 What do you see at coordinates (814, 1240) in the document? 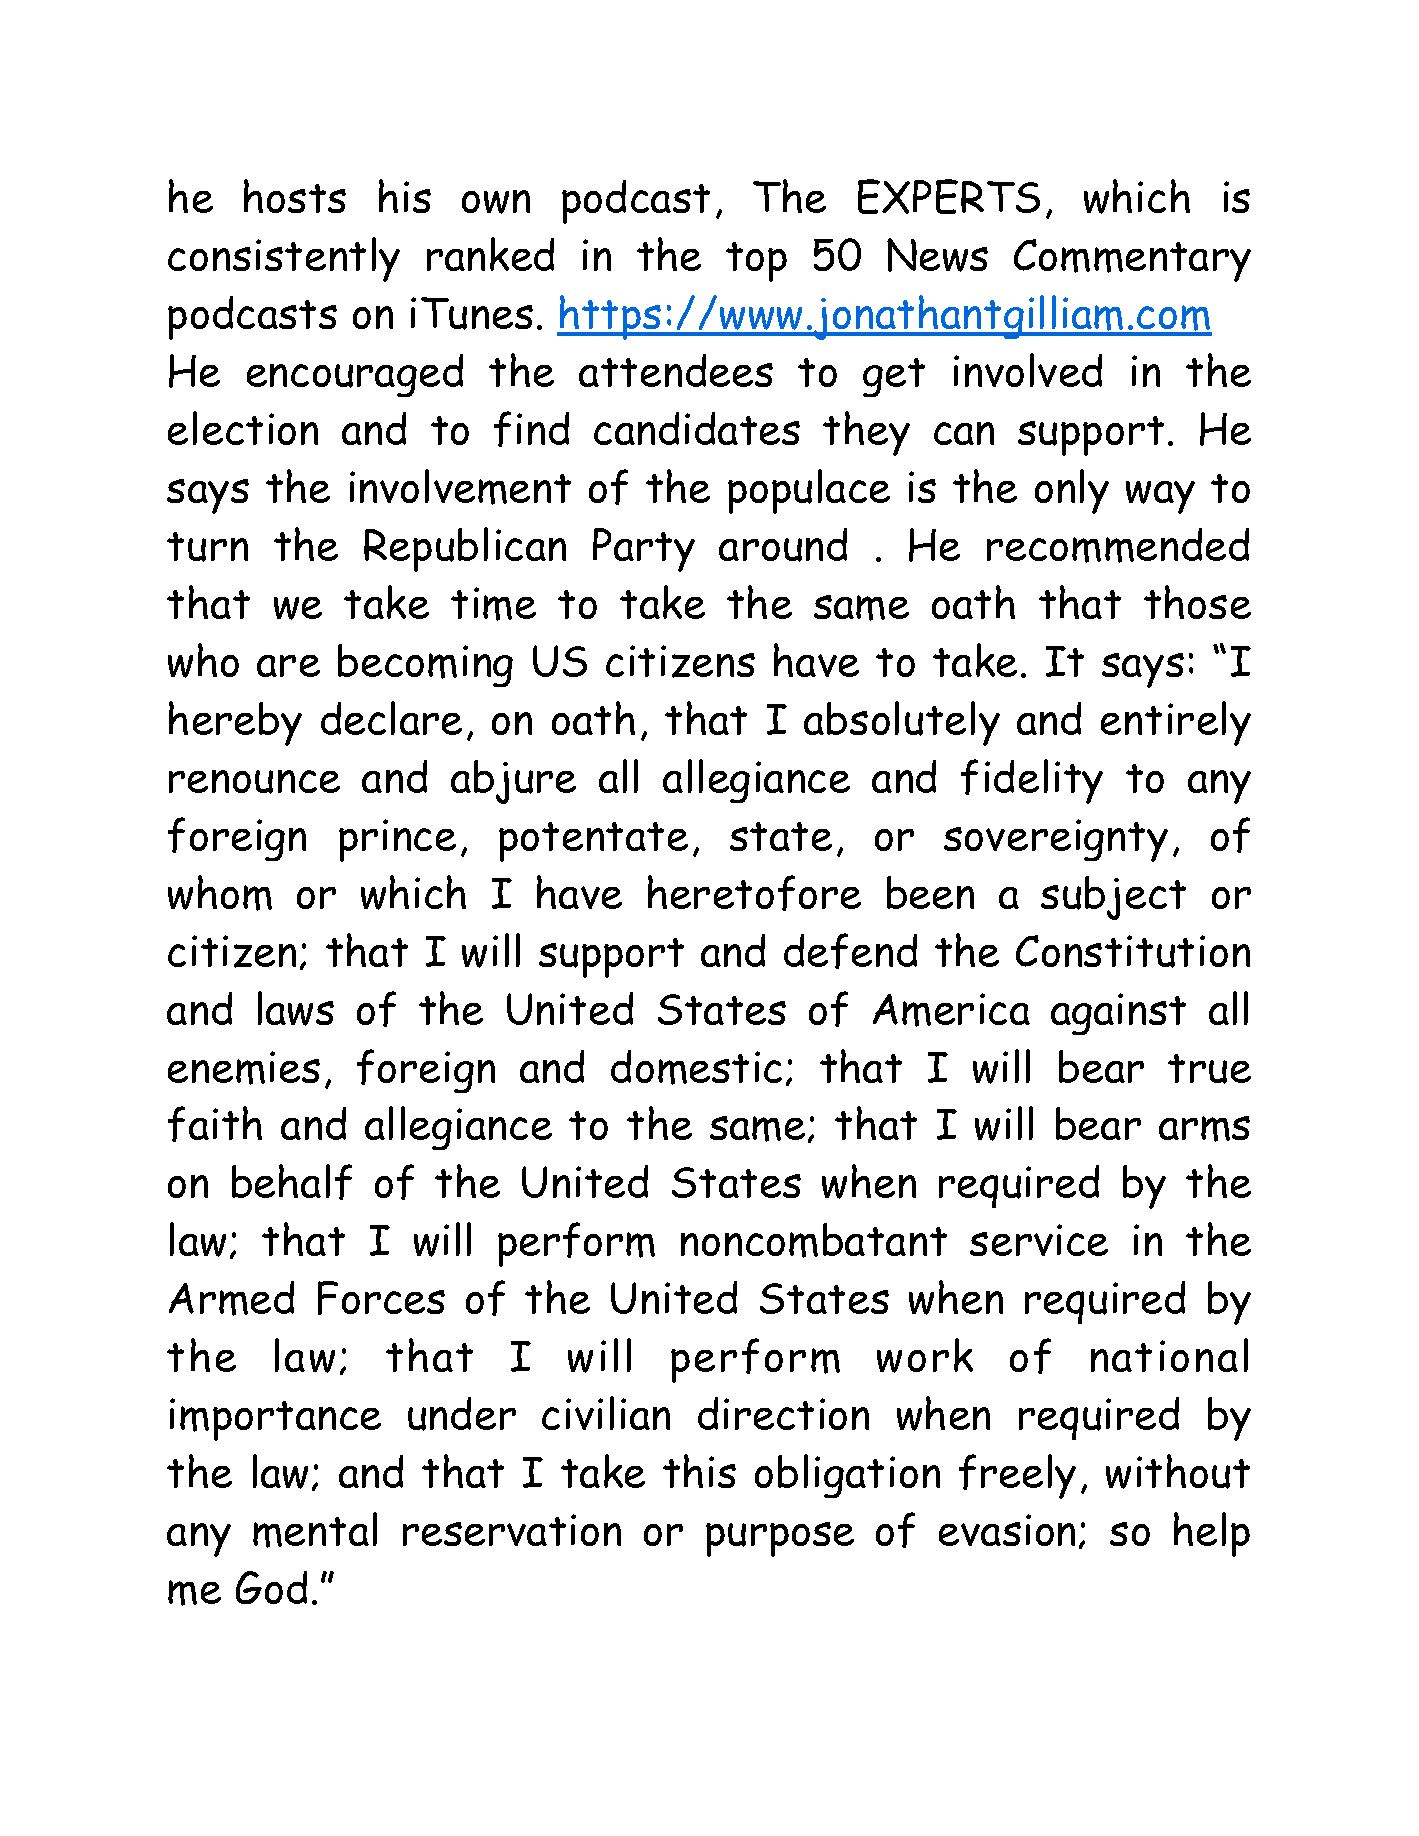
I see `noncombatant` at bounding box center [814, 1240].
